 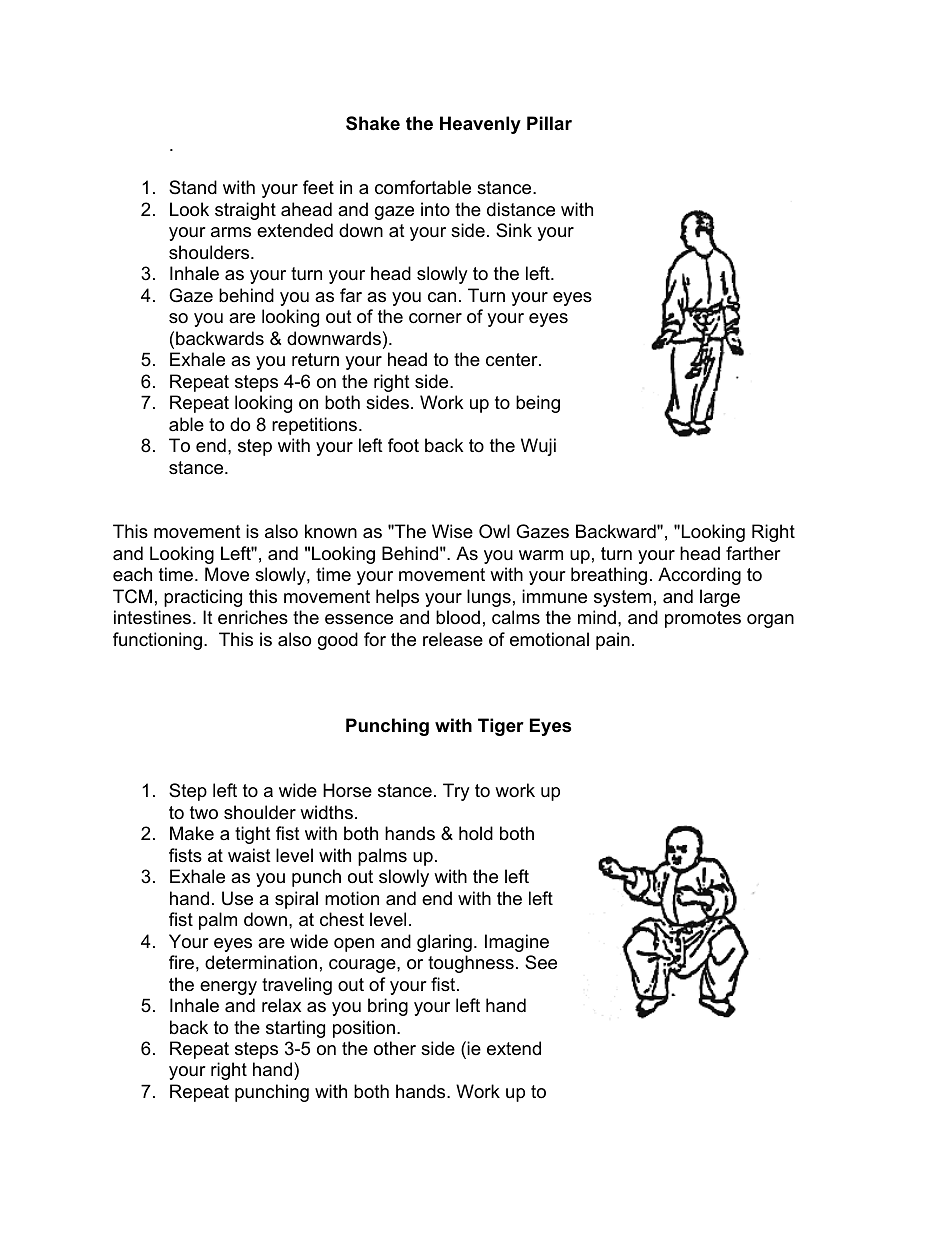 I want to click on bring, so click(x=388, y=1007).
